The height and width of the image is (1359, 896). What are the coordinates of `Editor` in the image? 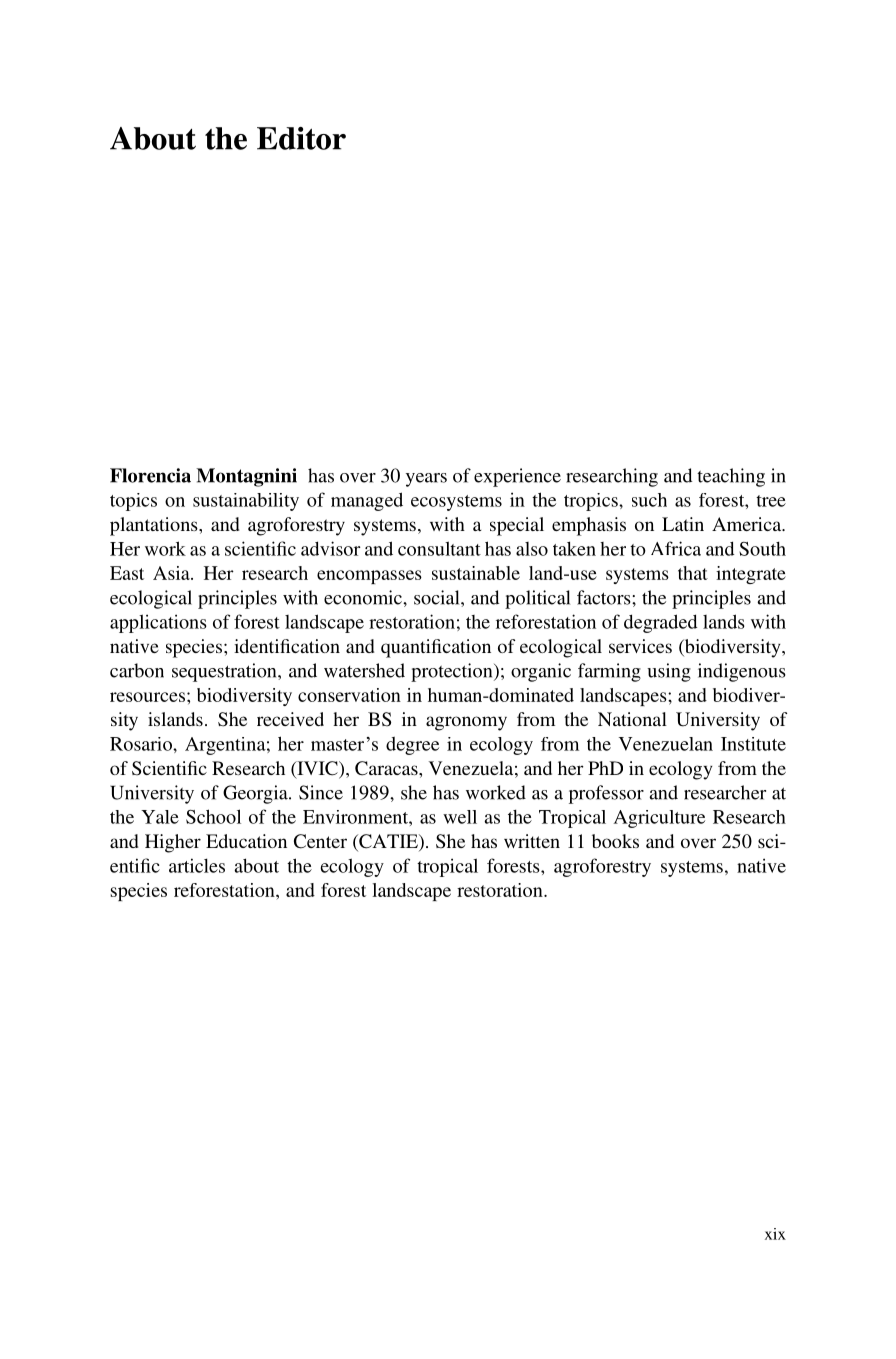 It's located at (301, 138).
